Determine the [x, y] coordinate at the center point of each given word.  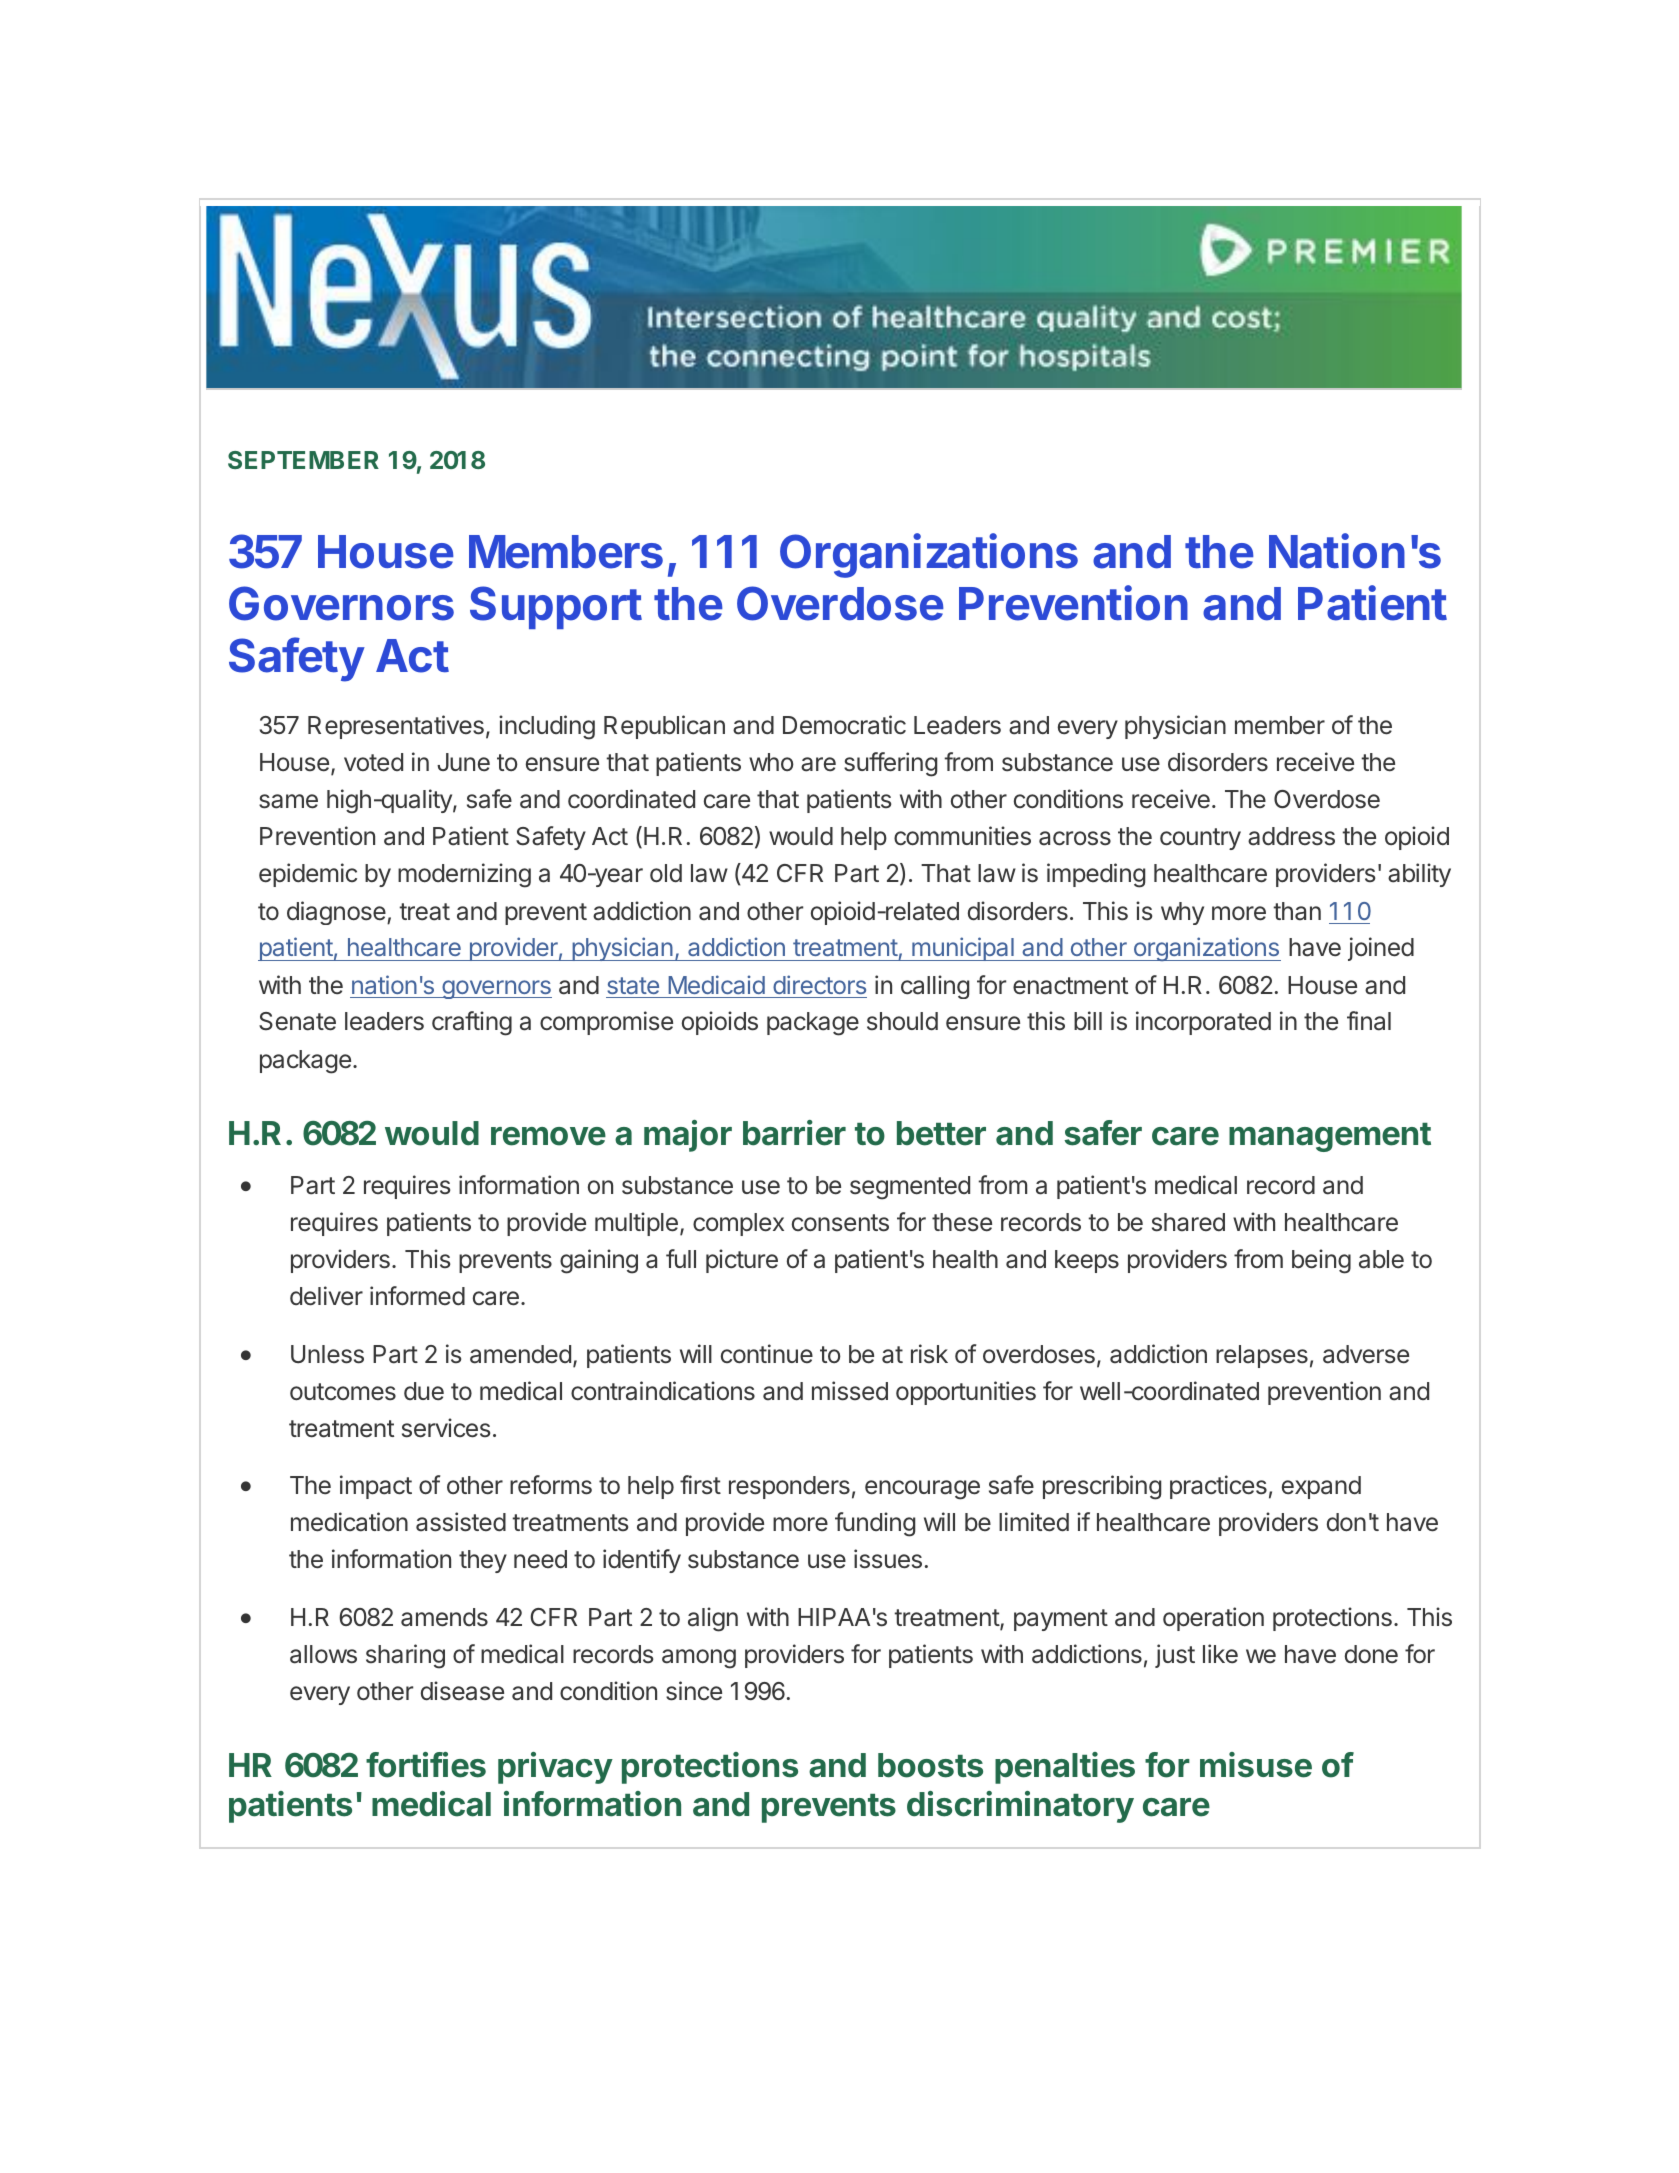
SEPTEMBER [303, 460]
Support [556, 607]
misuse [1256, 1765]
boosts [930, 1765]
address [1291, 836]
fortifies [426, 1765]
